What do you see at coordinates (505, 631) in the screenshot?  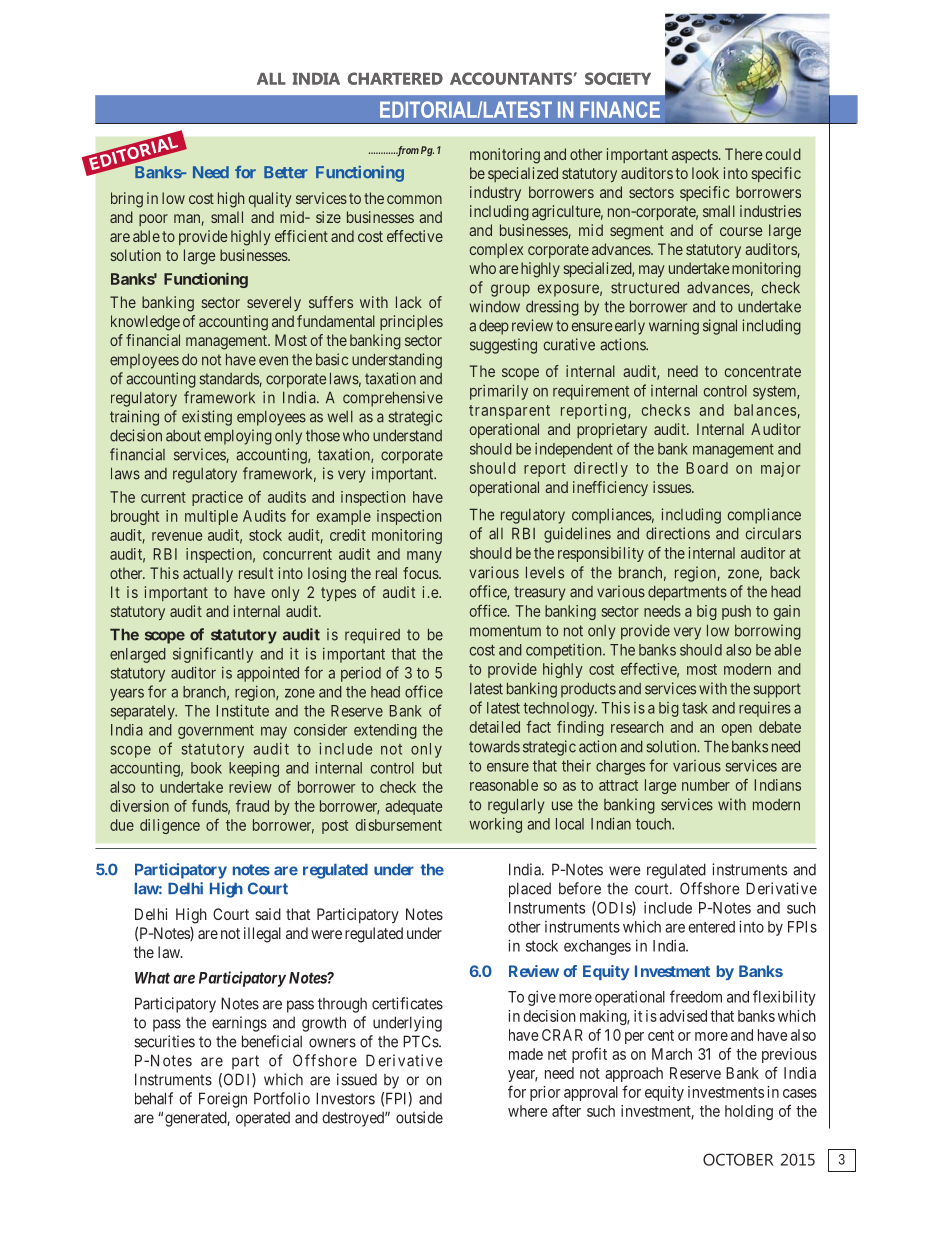 I see `momentum` at bounding box center [505, 631].
